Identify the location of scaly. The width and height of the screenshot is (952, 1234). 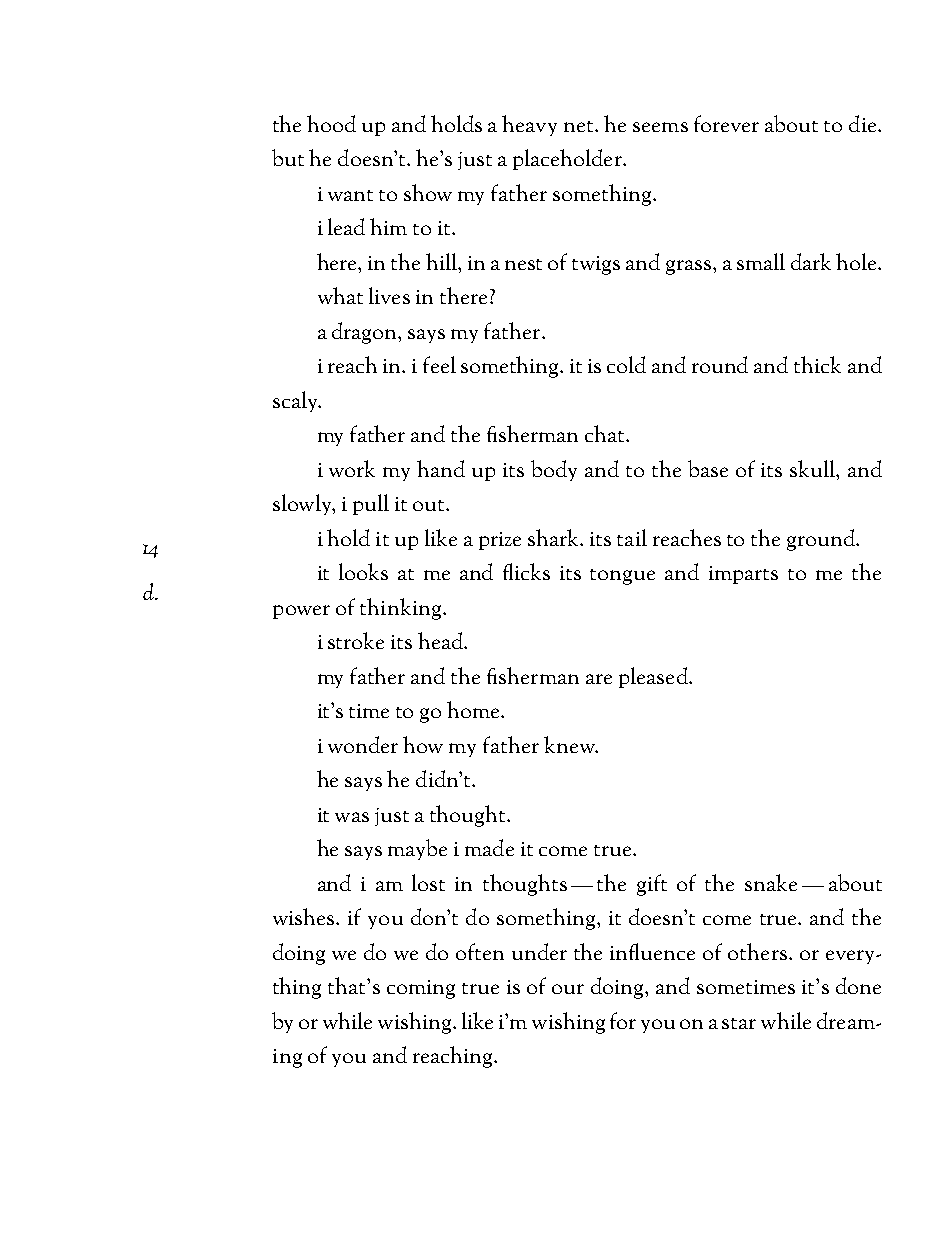
(296, 401).
